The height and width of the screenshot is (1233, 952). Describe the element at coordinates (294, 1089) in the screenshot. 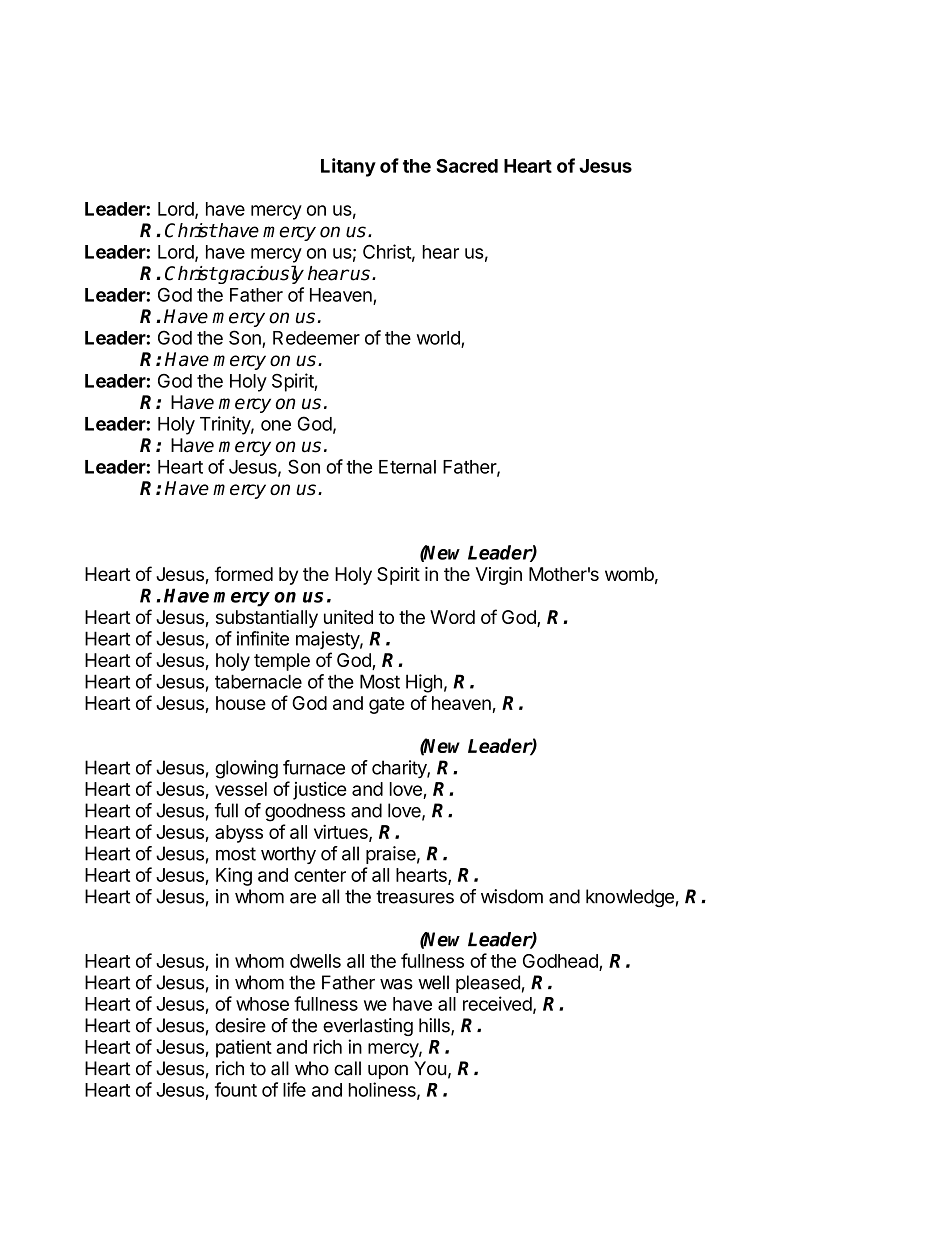

I see `life` at that location.
